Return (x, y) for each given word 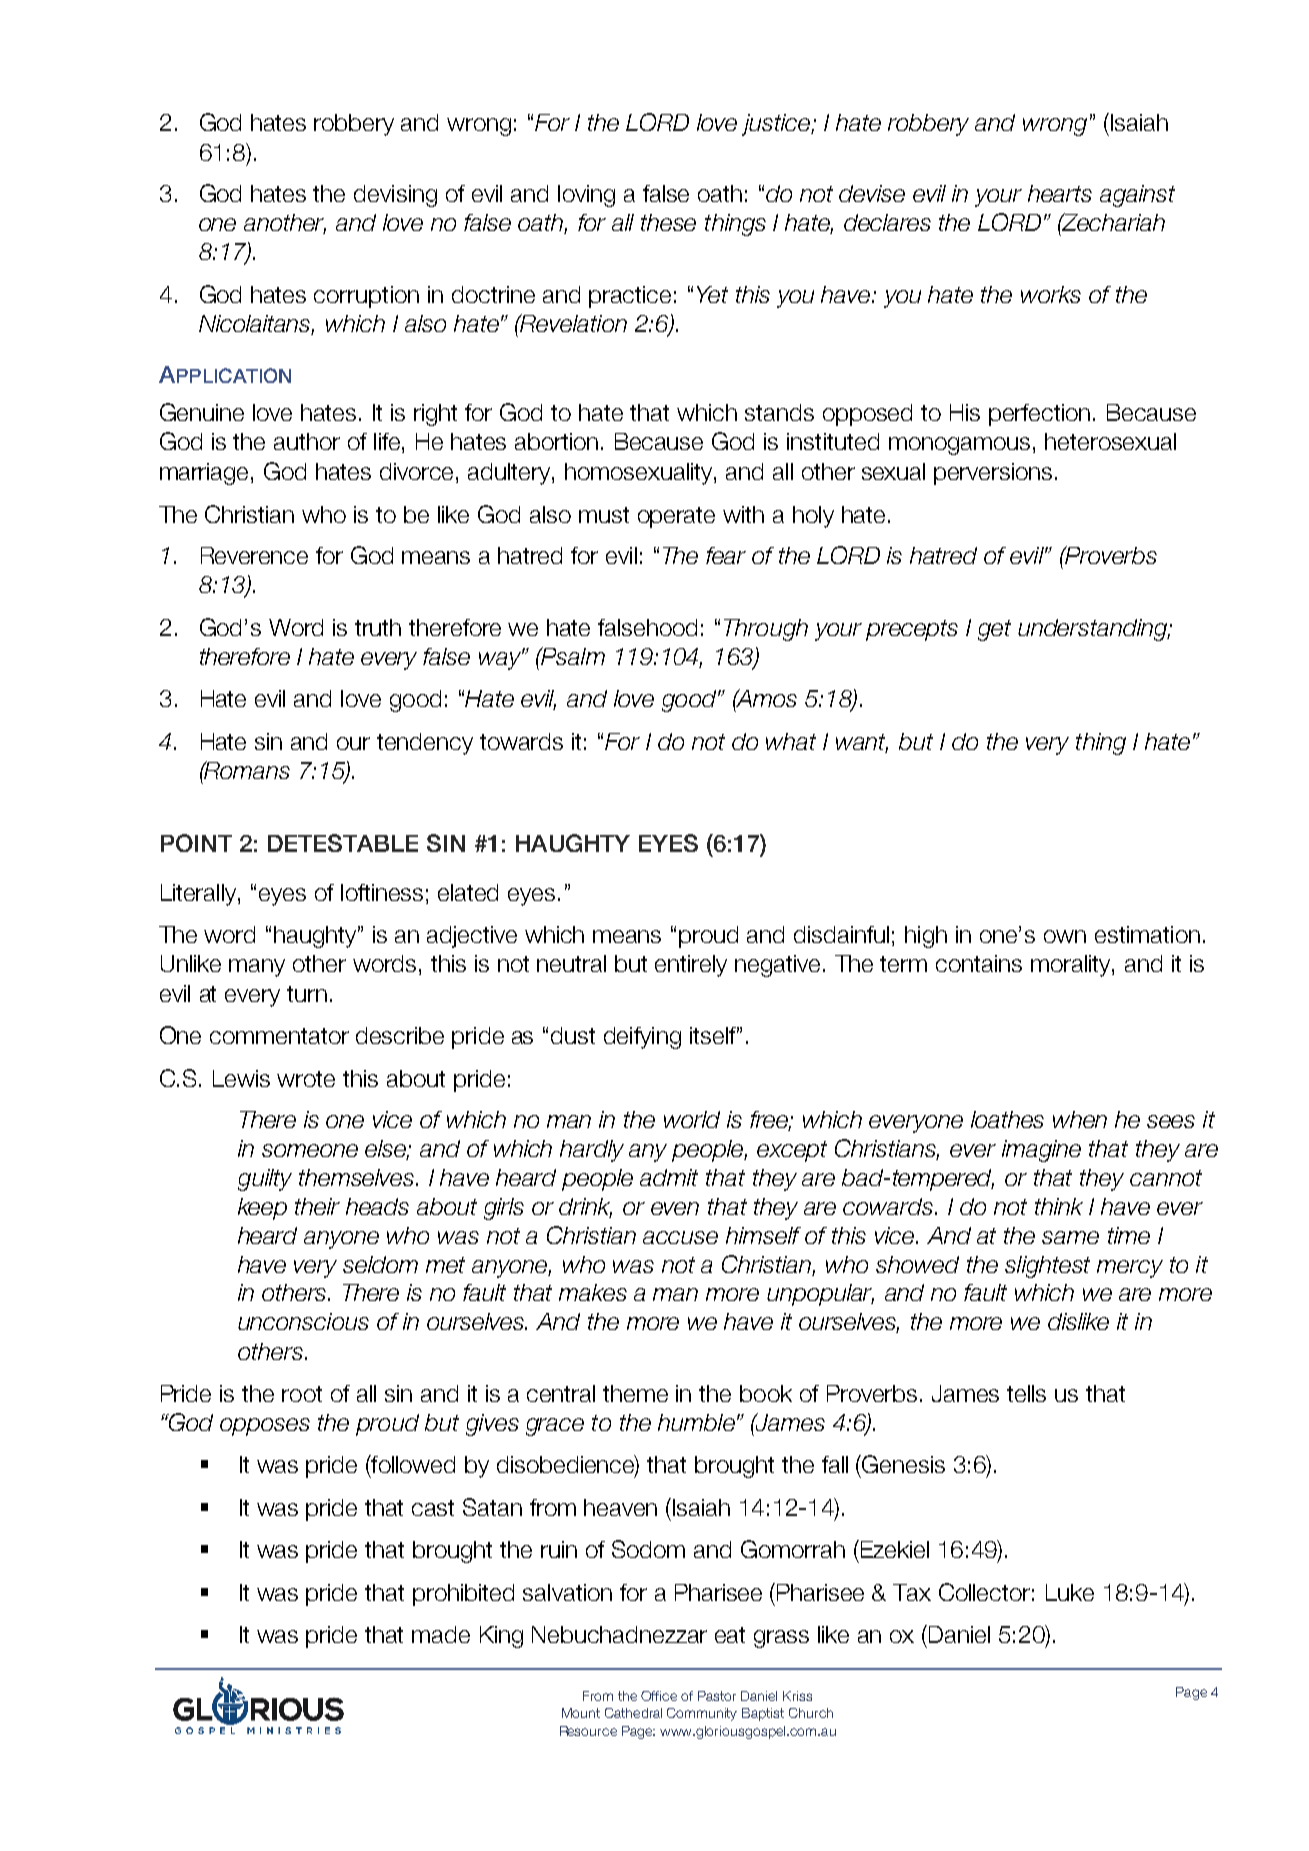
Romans (246, 770)
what (791, 741)
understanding (1094, 630)
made (441, 1634)
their (317, 1206)
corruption (366, 297)
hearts (1060, 193)
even (675, 1208)
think (1059, 1206)
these (668, 222)
